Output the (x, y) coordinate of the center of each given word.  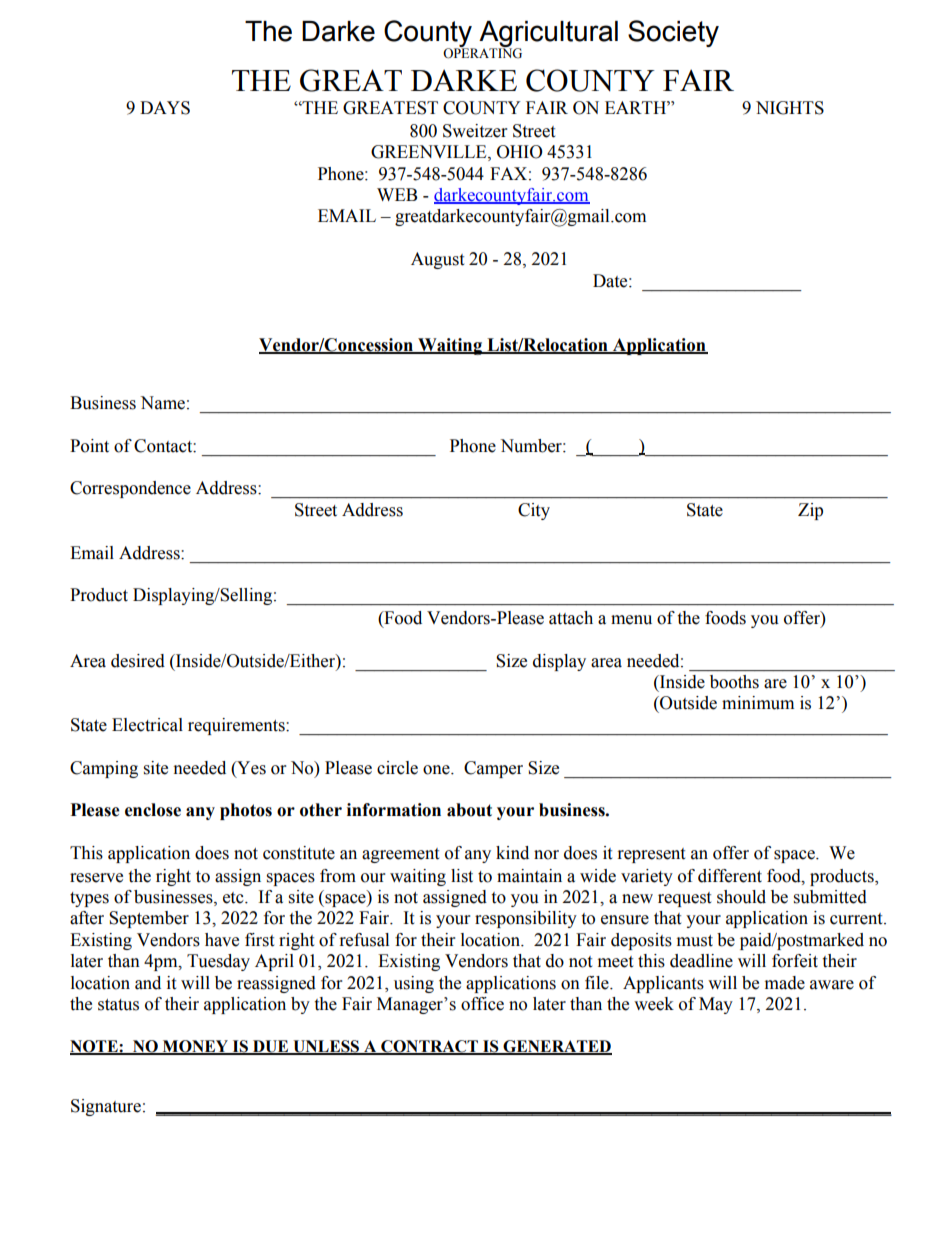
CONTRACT (429, 1047)
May (716, 1005)
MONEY (195, 1047)
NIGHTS (790, 108)
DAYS (165, 108)
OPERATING (482, 52)
